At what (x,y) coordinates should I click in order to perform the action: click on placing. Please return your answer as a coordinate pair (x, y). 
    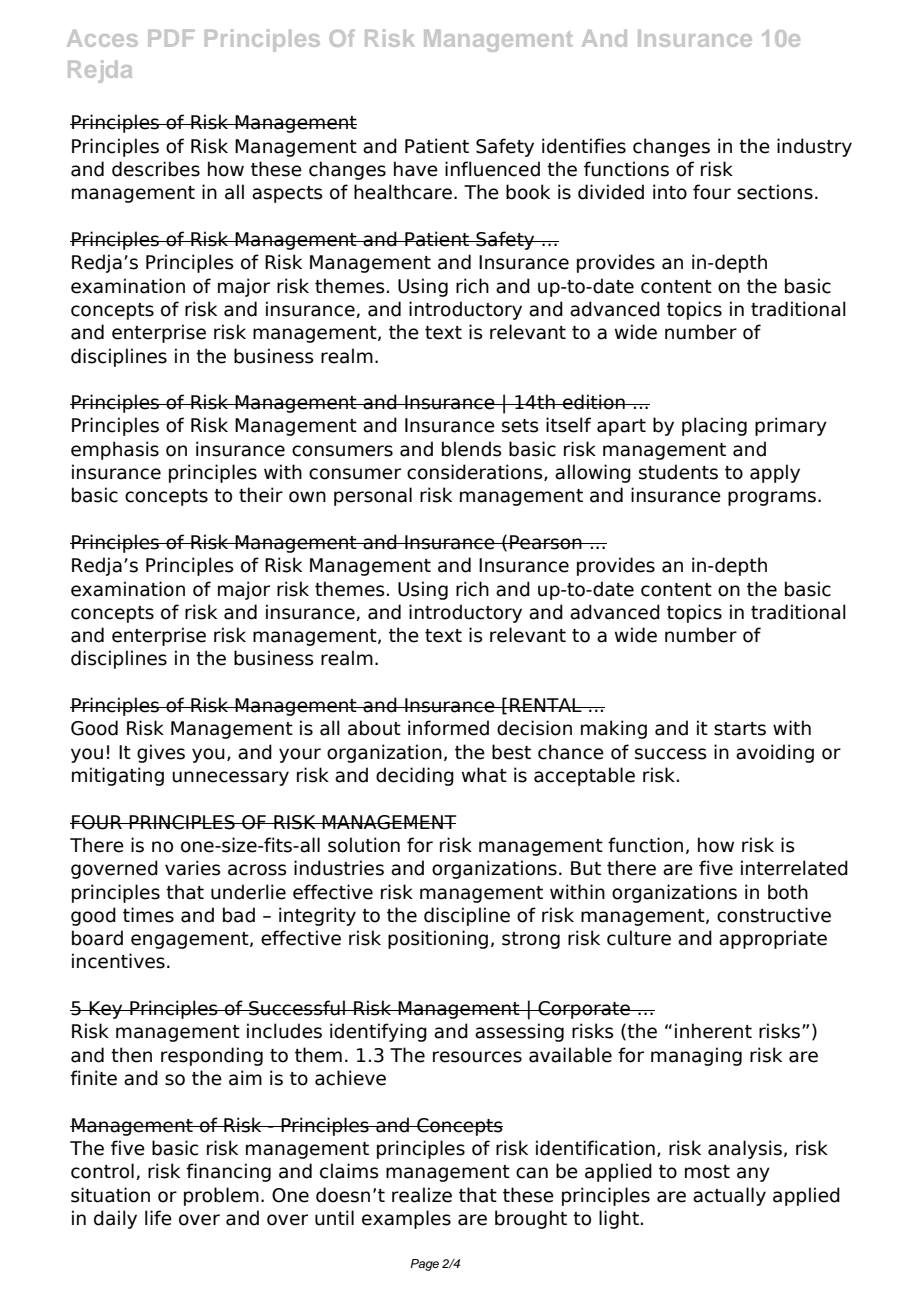
    Looking at the image, I should click on (714, 426).
